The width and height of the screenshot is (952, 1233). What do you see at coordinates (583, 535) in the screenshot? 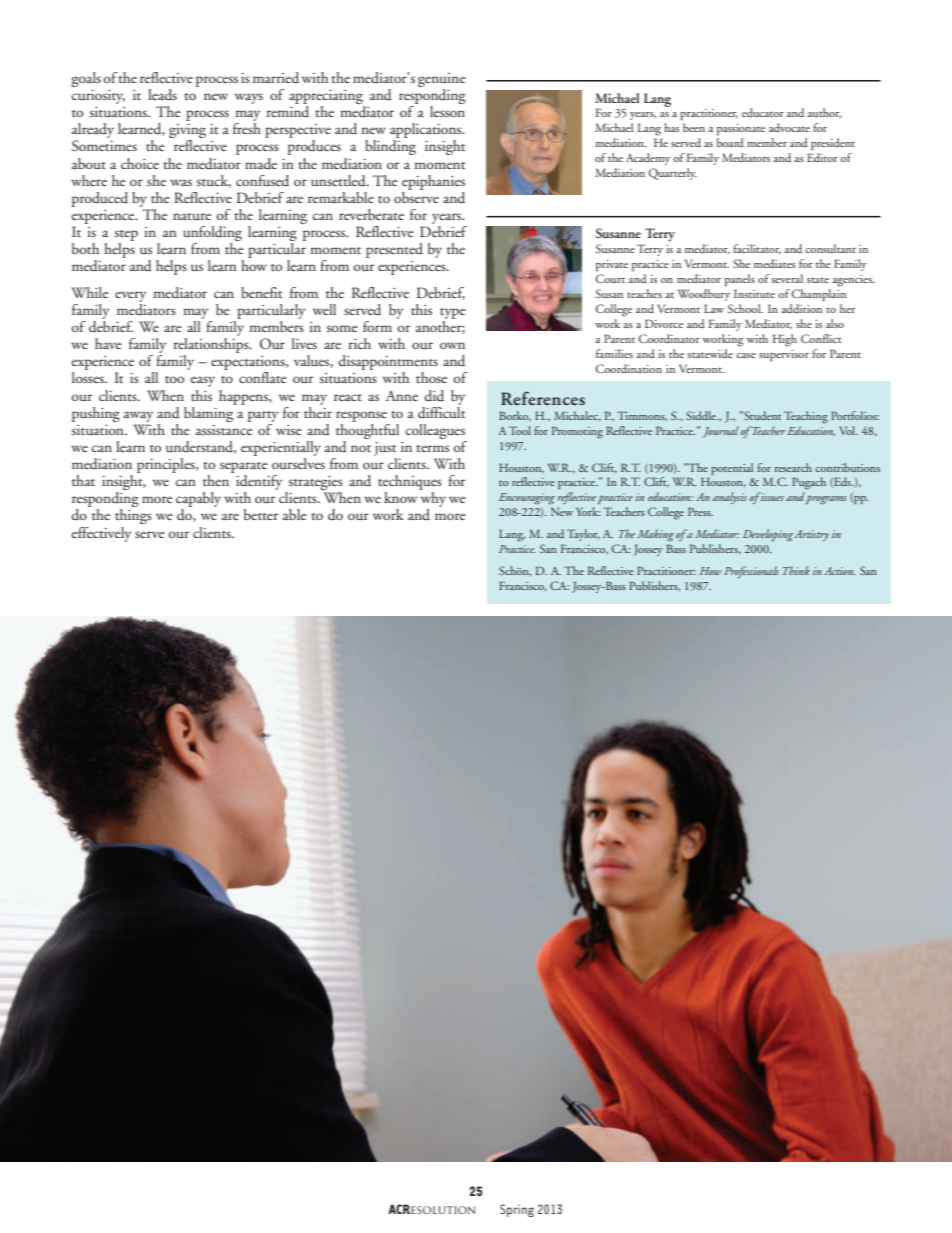
I see `Taylor` at bounding box center [583, 535].
